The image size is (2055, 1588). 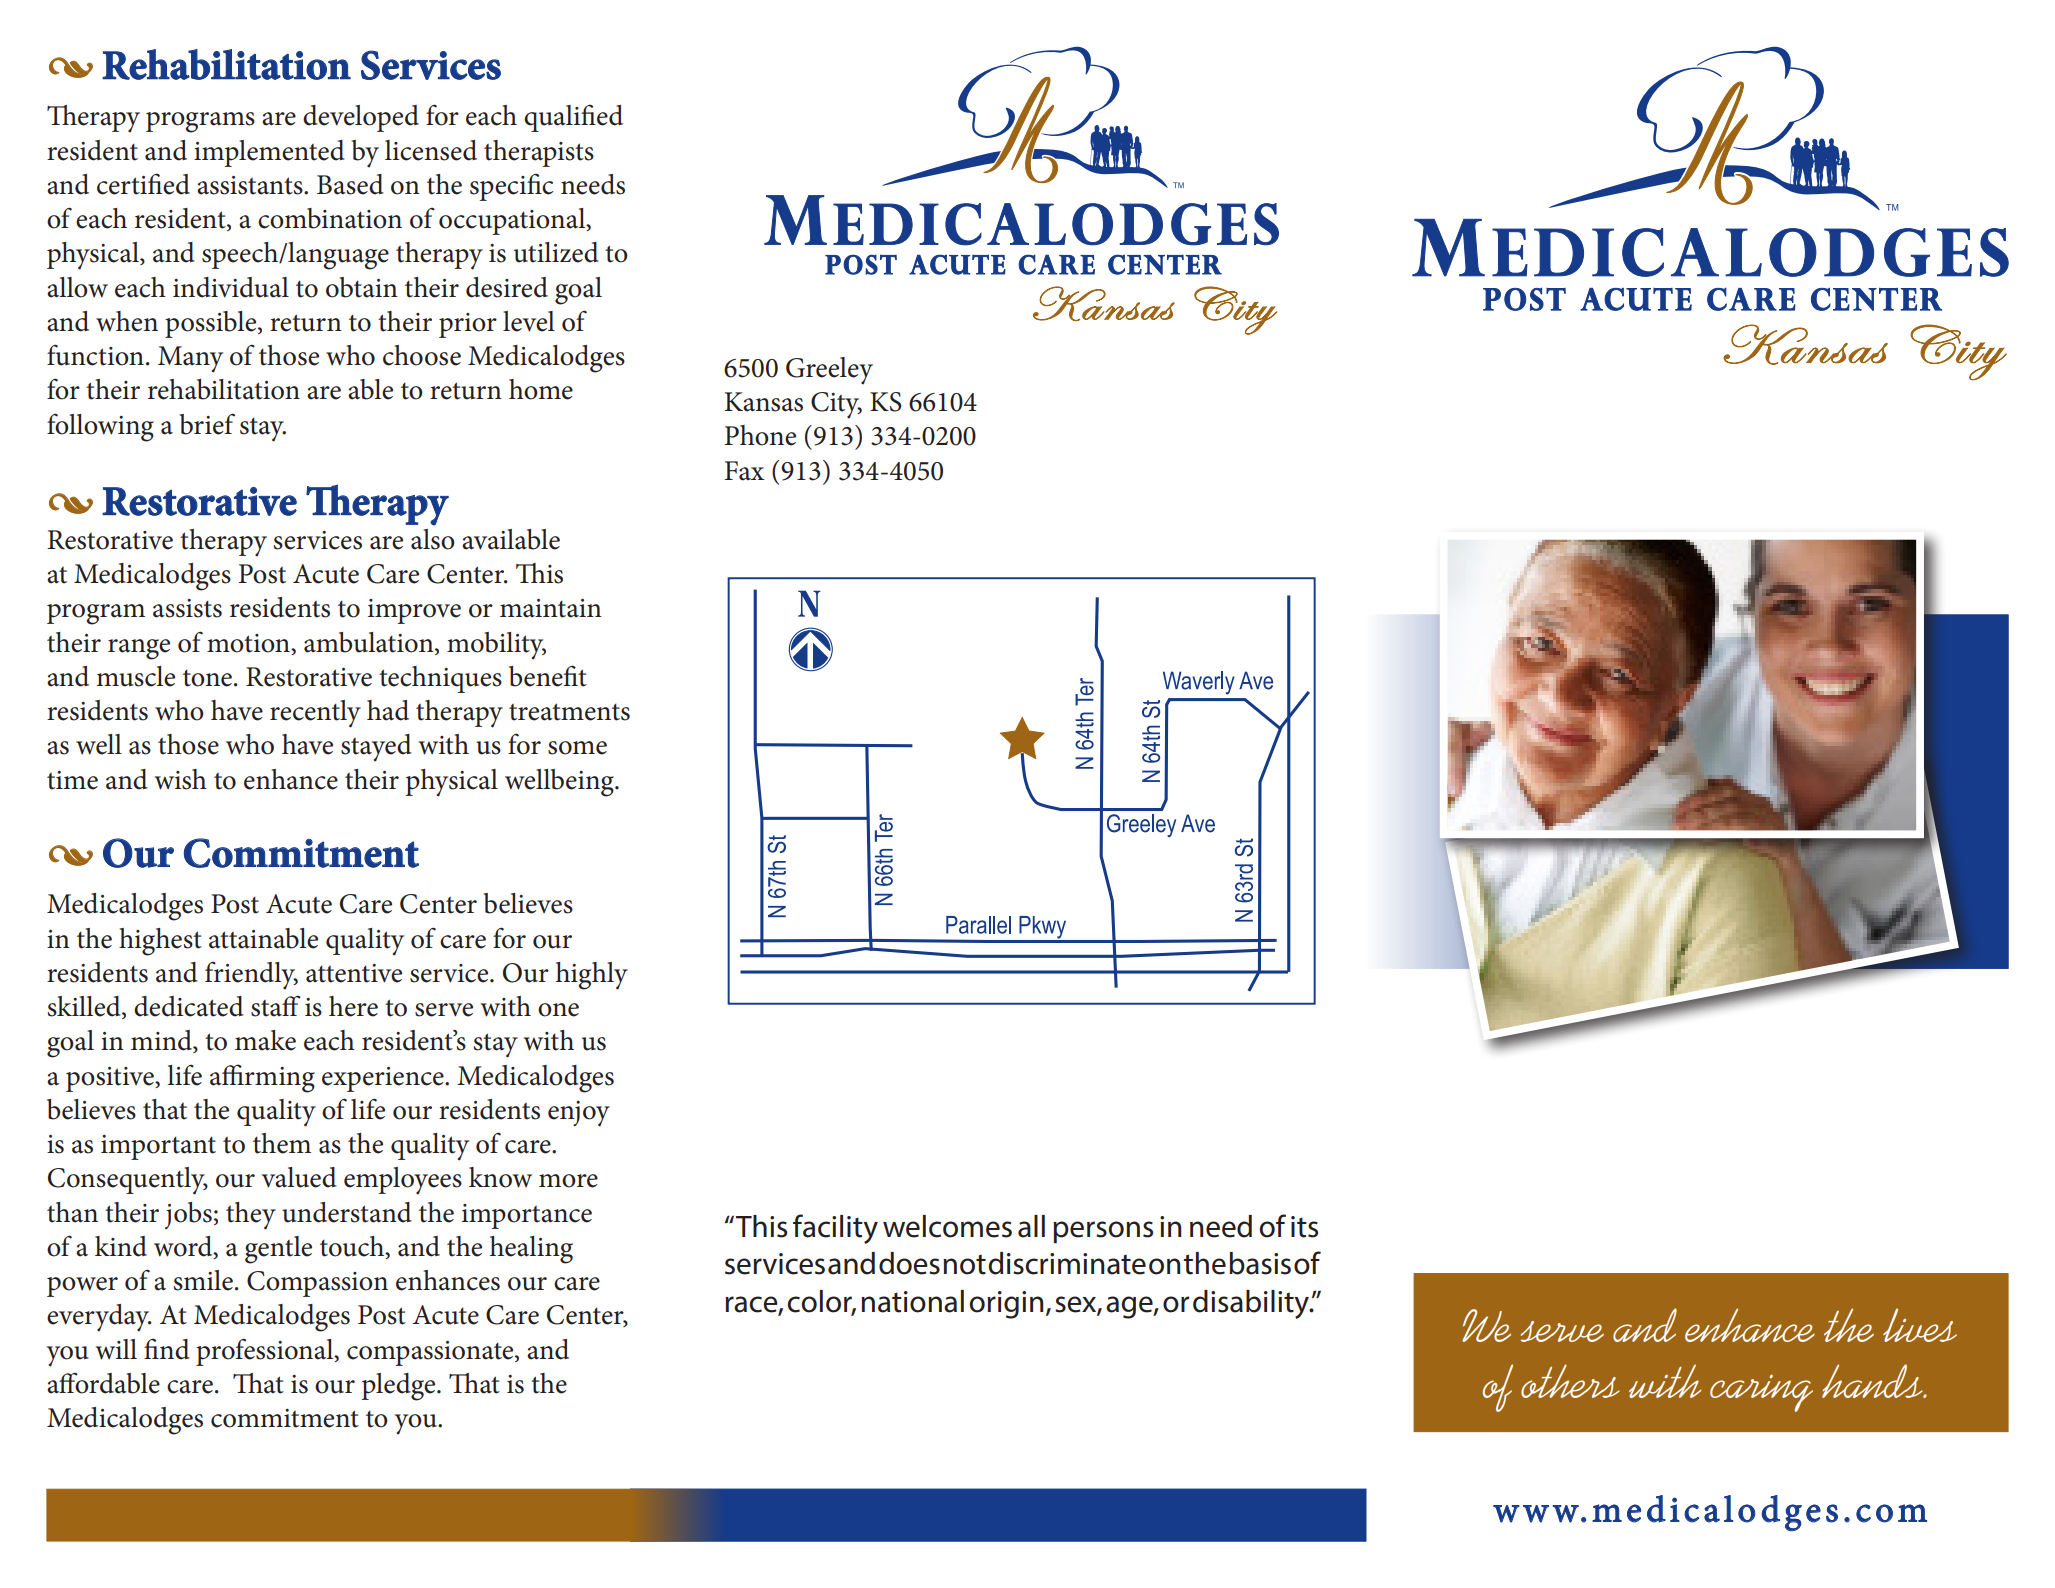 I want to click on Greeley, so click(x=829, y=371).
